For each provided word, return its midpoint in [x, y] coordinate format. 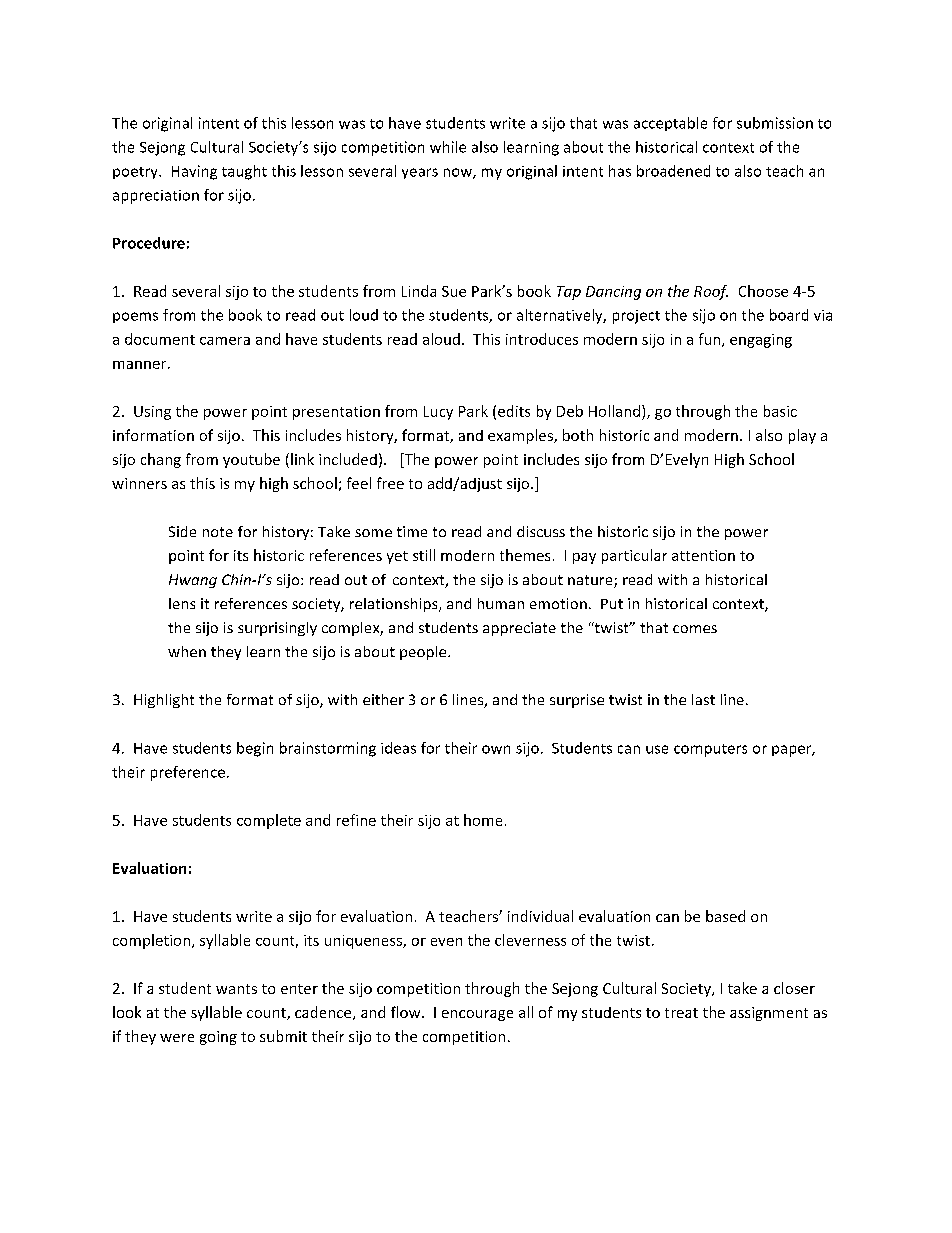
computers [710, 750]
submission [775, 123]
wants [236, 989]
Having [194, 172]
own [496, 749]
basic [780, 411]
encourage [477, 1015]
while [448, 147]
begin [255, 749]
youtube [251, 460]
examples [521, 436]
